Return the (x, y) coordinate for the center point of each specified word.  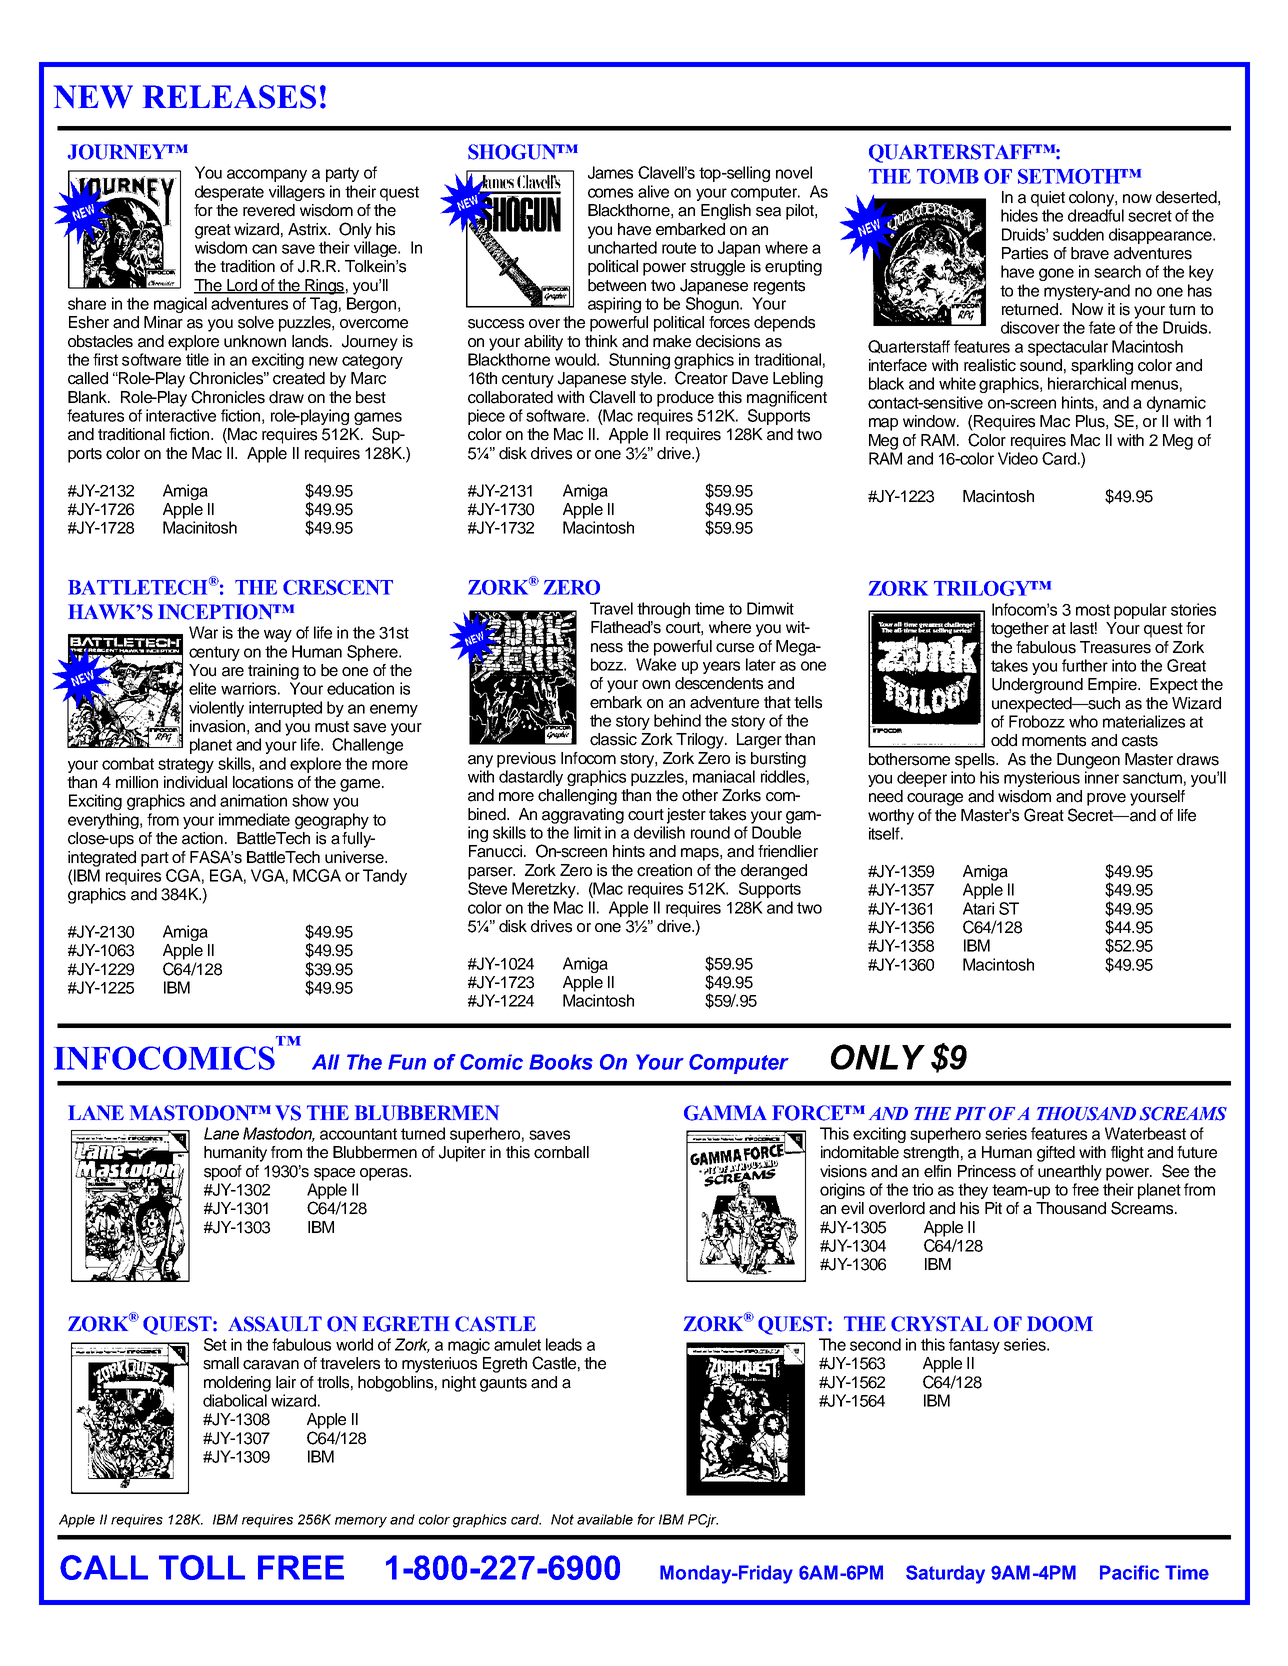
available (605, 1519)
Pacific (1129, 1572)
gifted (1056, 1154)
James (610, 172)
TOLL (202, 1567)
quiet (1048, 199)
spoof (223, 1173)
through (663, 610)
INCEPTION (216, 612)
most (1093, 610)
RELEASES (229, 97)
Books (561, 1062)
